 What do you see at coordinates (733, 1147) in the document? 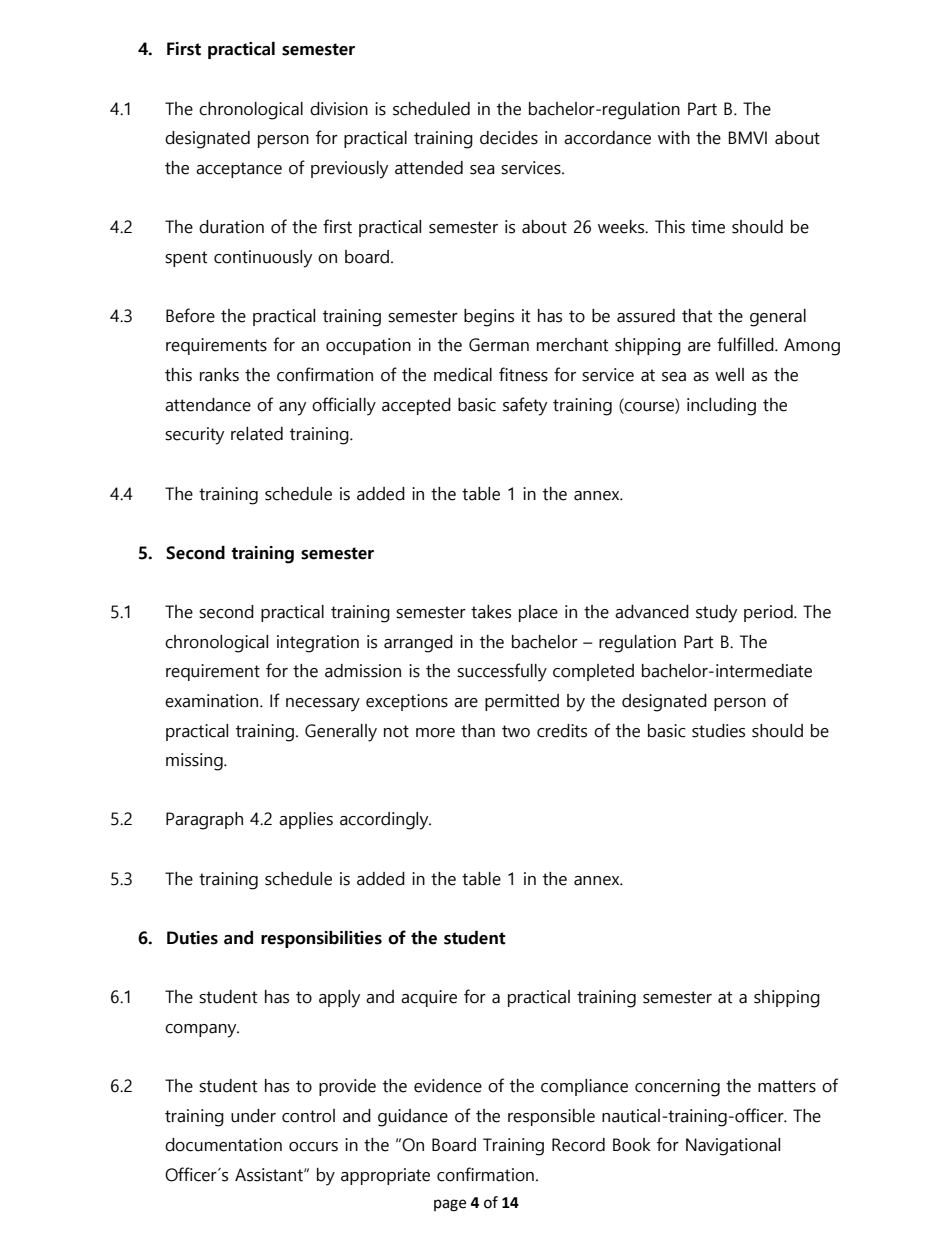
I see `Navigational` at bounding box center [733, 1147].
